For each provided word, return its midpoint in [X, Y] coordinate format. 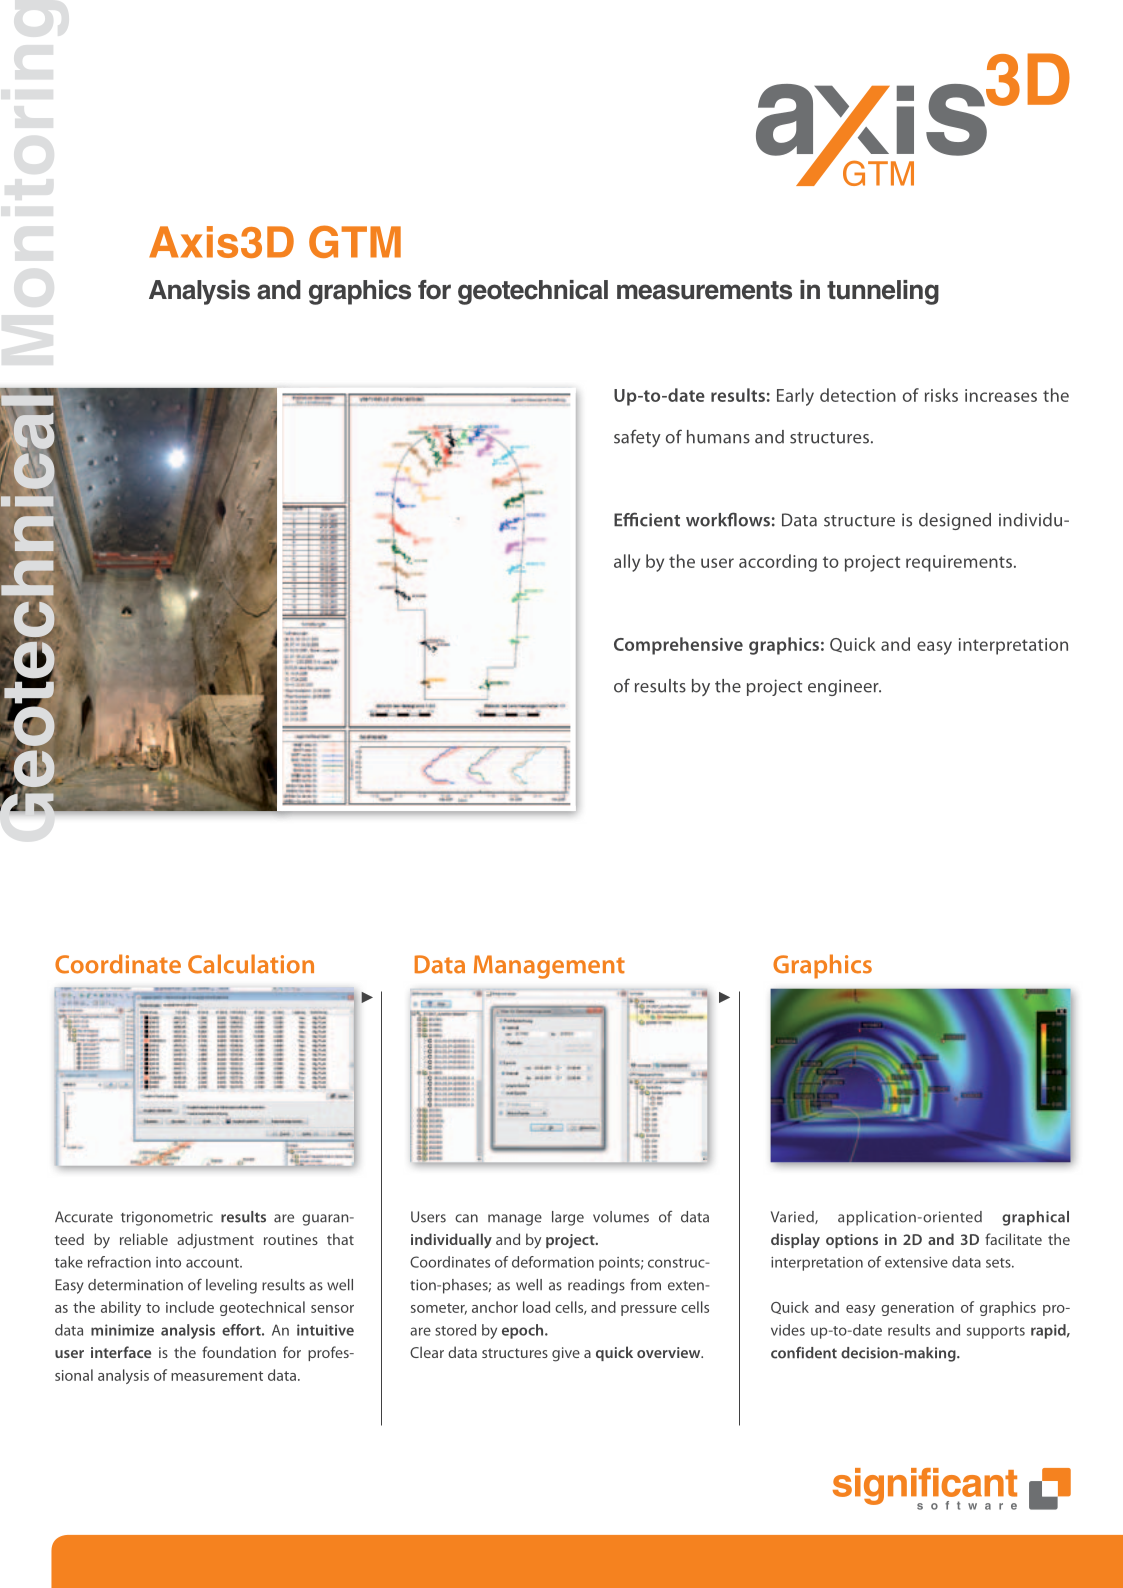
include [190, 1307]
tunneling [883, 292]
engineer [844, 687]
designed [955, 521]
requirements [959, 563]
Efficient [647, 519]
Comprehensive [678, 646]
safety [637, 438]
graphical [1035, 1218]
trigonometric [167, 1218]
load [536, 1307]
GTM [355, 241]
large [568, 1218]
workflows [728, 519]
